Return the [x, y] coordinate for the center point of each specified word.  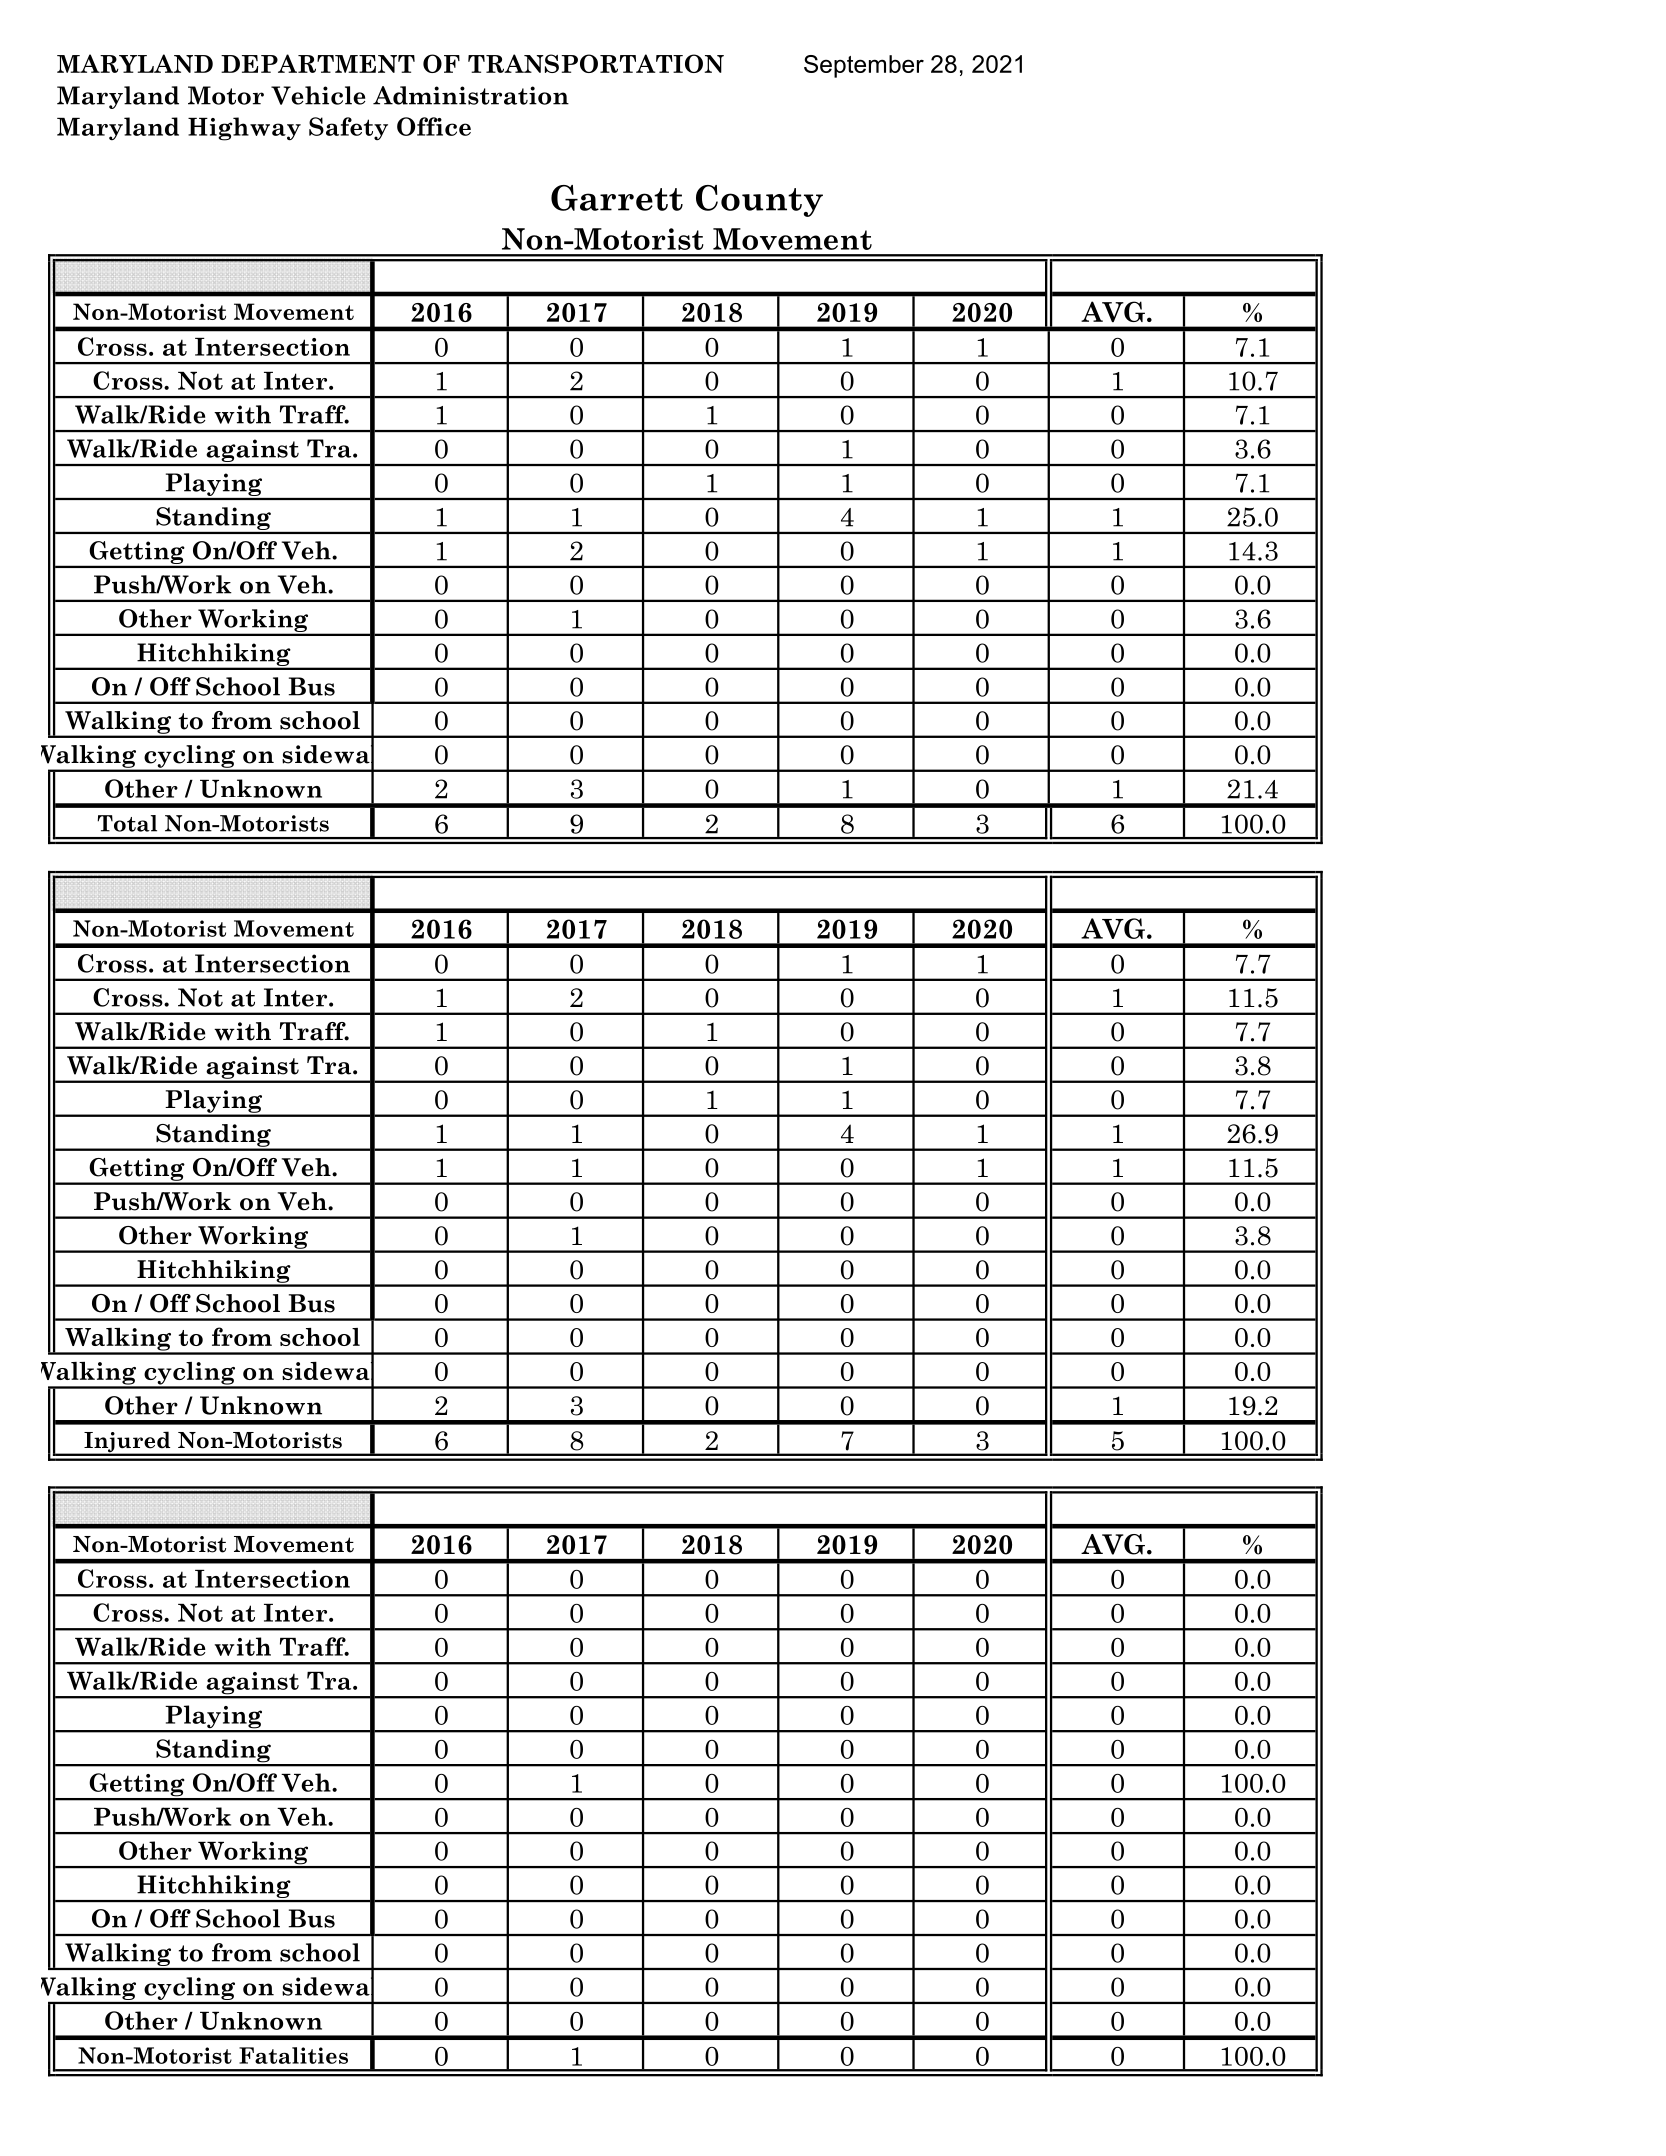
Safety [348, 129]
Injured [127, 1443]
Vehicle [318, 95]
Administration [471, 95]
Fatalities [293, 2055]
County [759, 201]
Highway [244, 129]
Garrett [617, 198]
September [864, 66]
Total [127, 823]
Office [434, 126]
